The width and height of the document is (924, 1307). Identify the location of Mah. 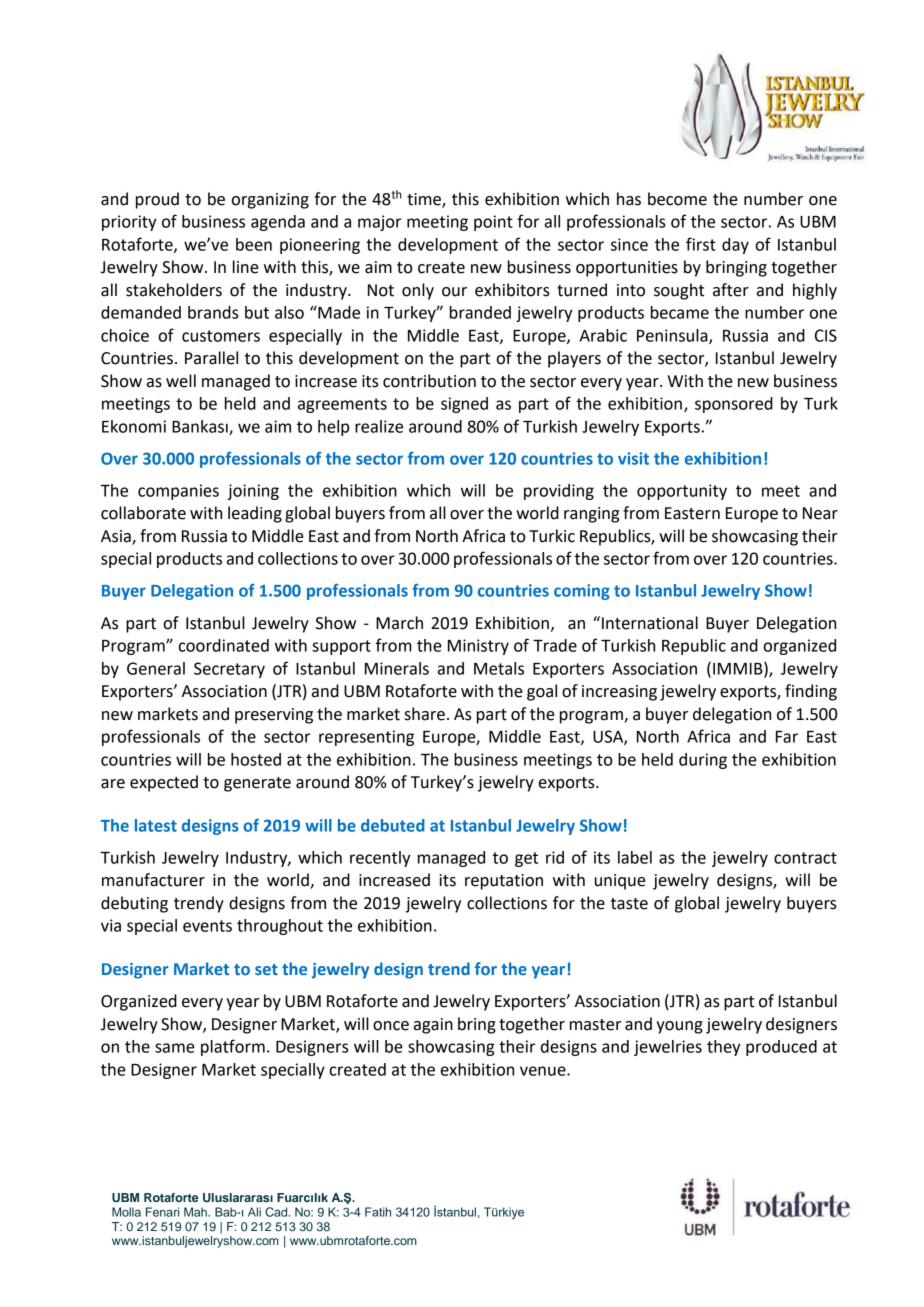
(196, 1212).
